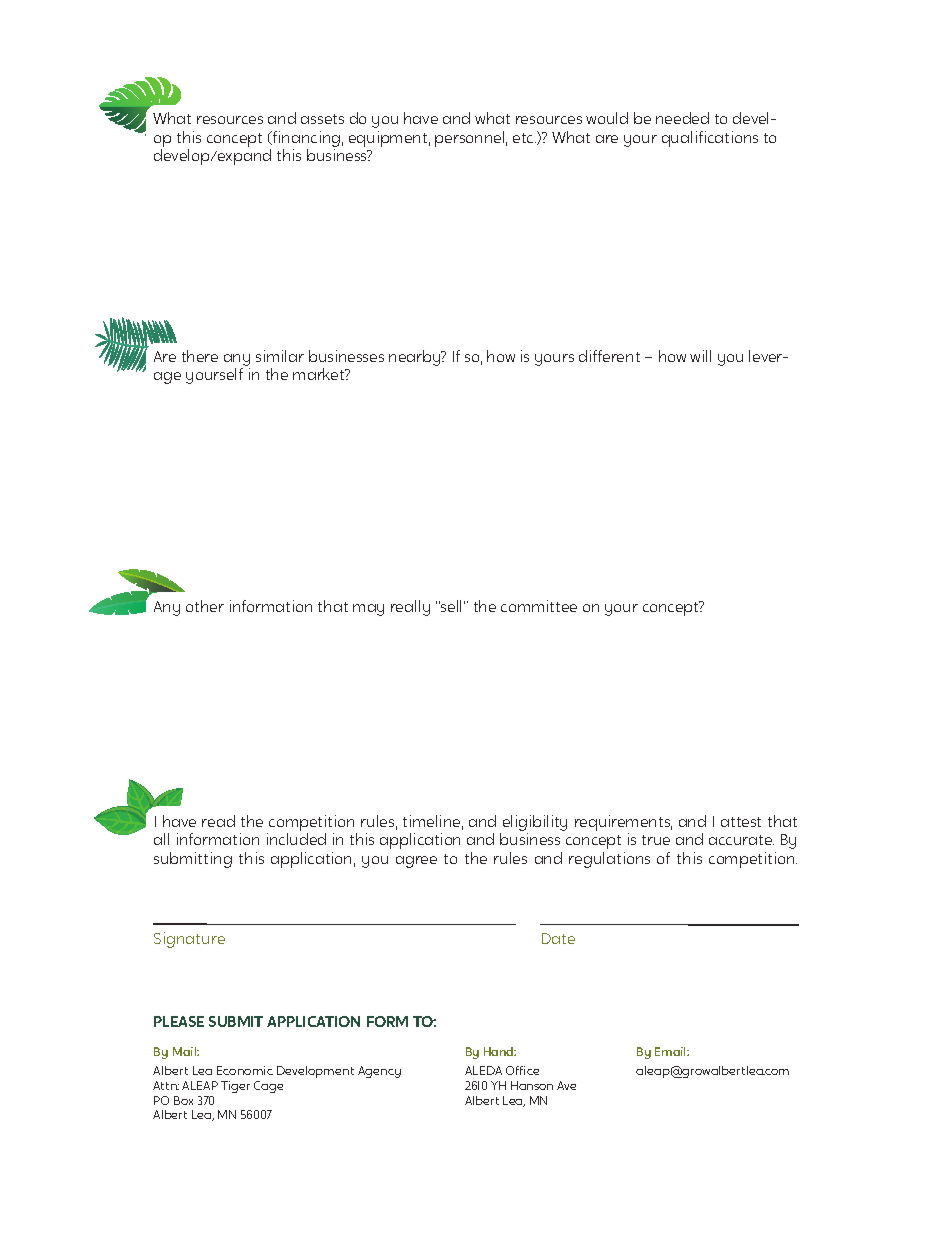 The height and width of the image is (1233, 952). I want to click on Economic, so click(245, 1070).
